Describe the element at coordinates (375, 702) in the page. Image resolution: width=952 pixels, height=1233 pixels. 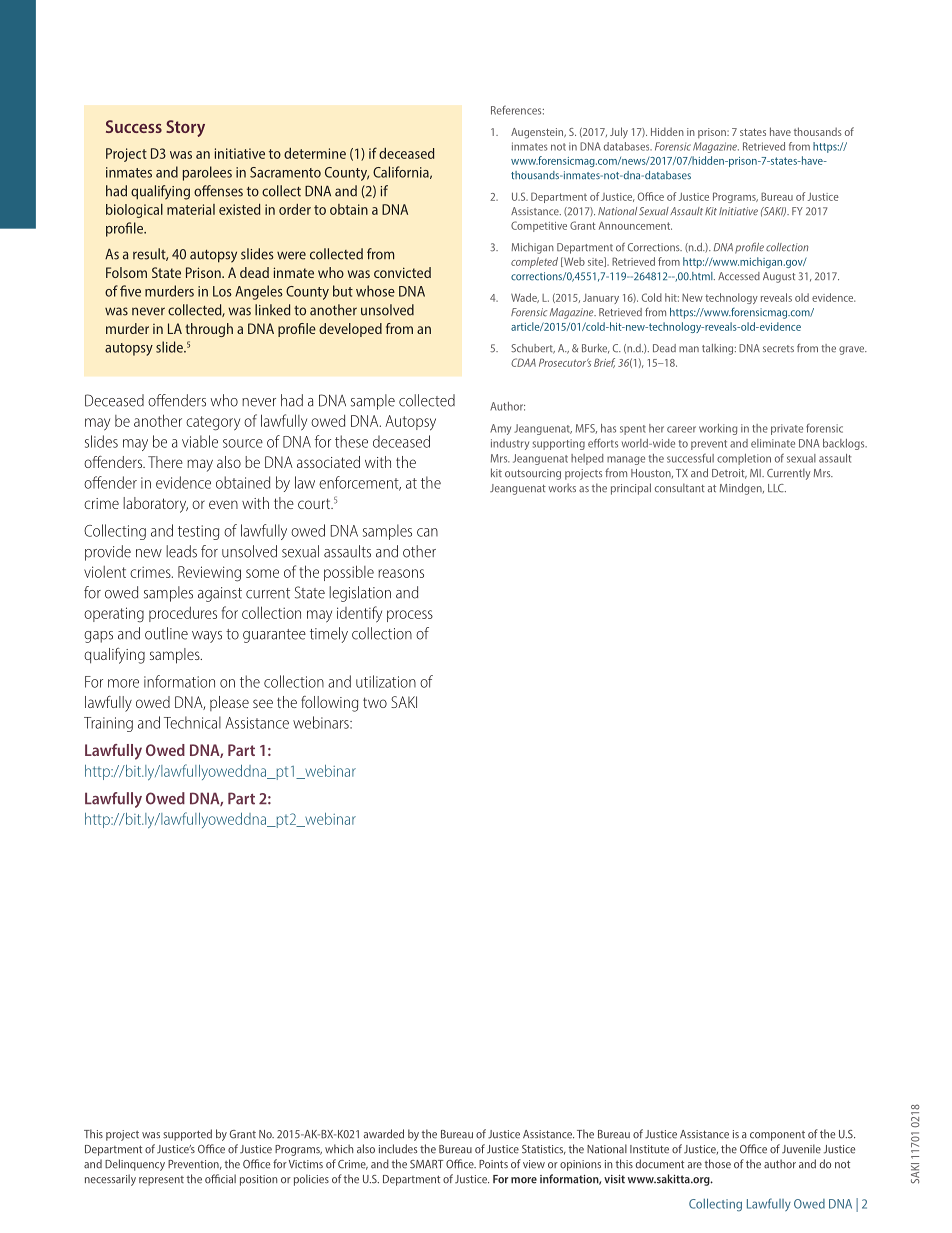
I see `two` at that location.
